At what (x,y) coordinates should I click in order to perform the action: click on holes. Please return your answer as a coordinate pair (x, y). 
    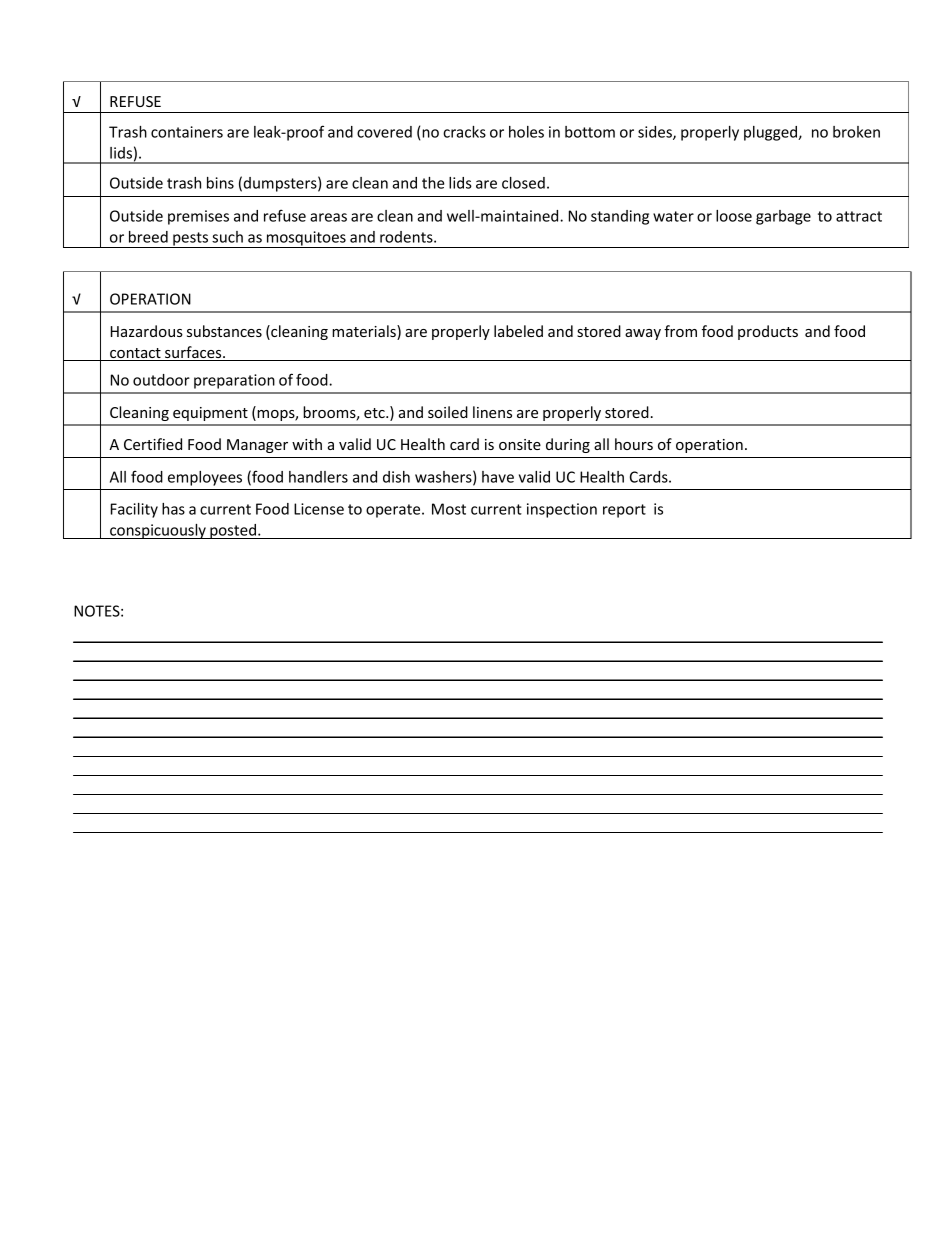
    Looking at the image, I should click on (526, 132).
